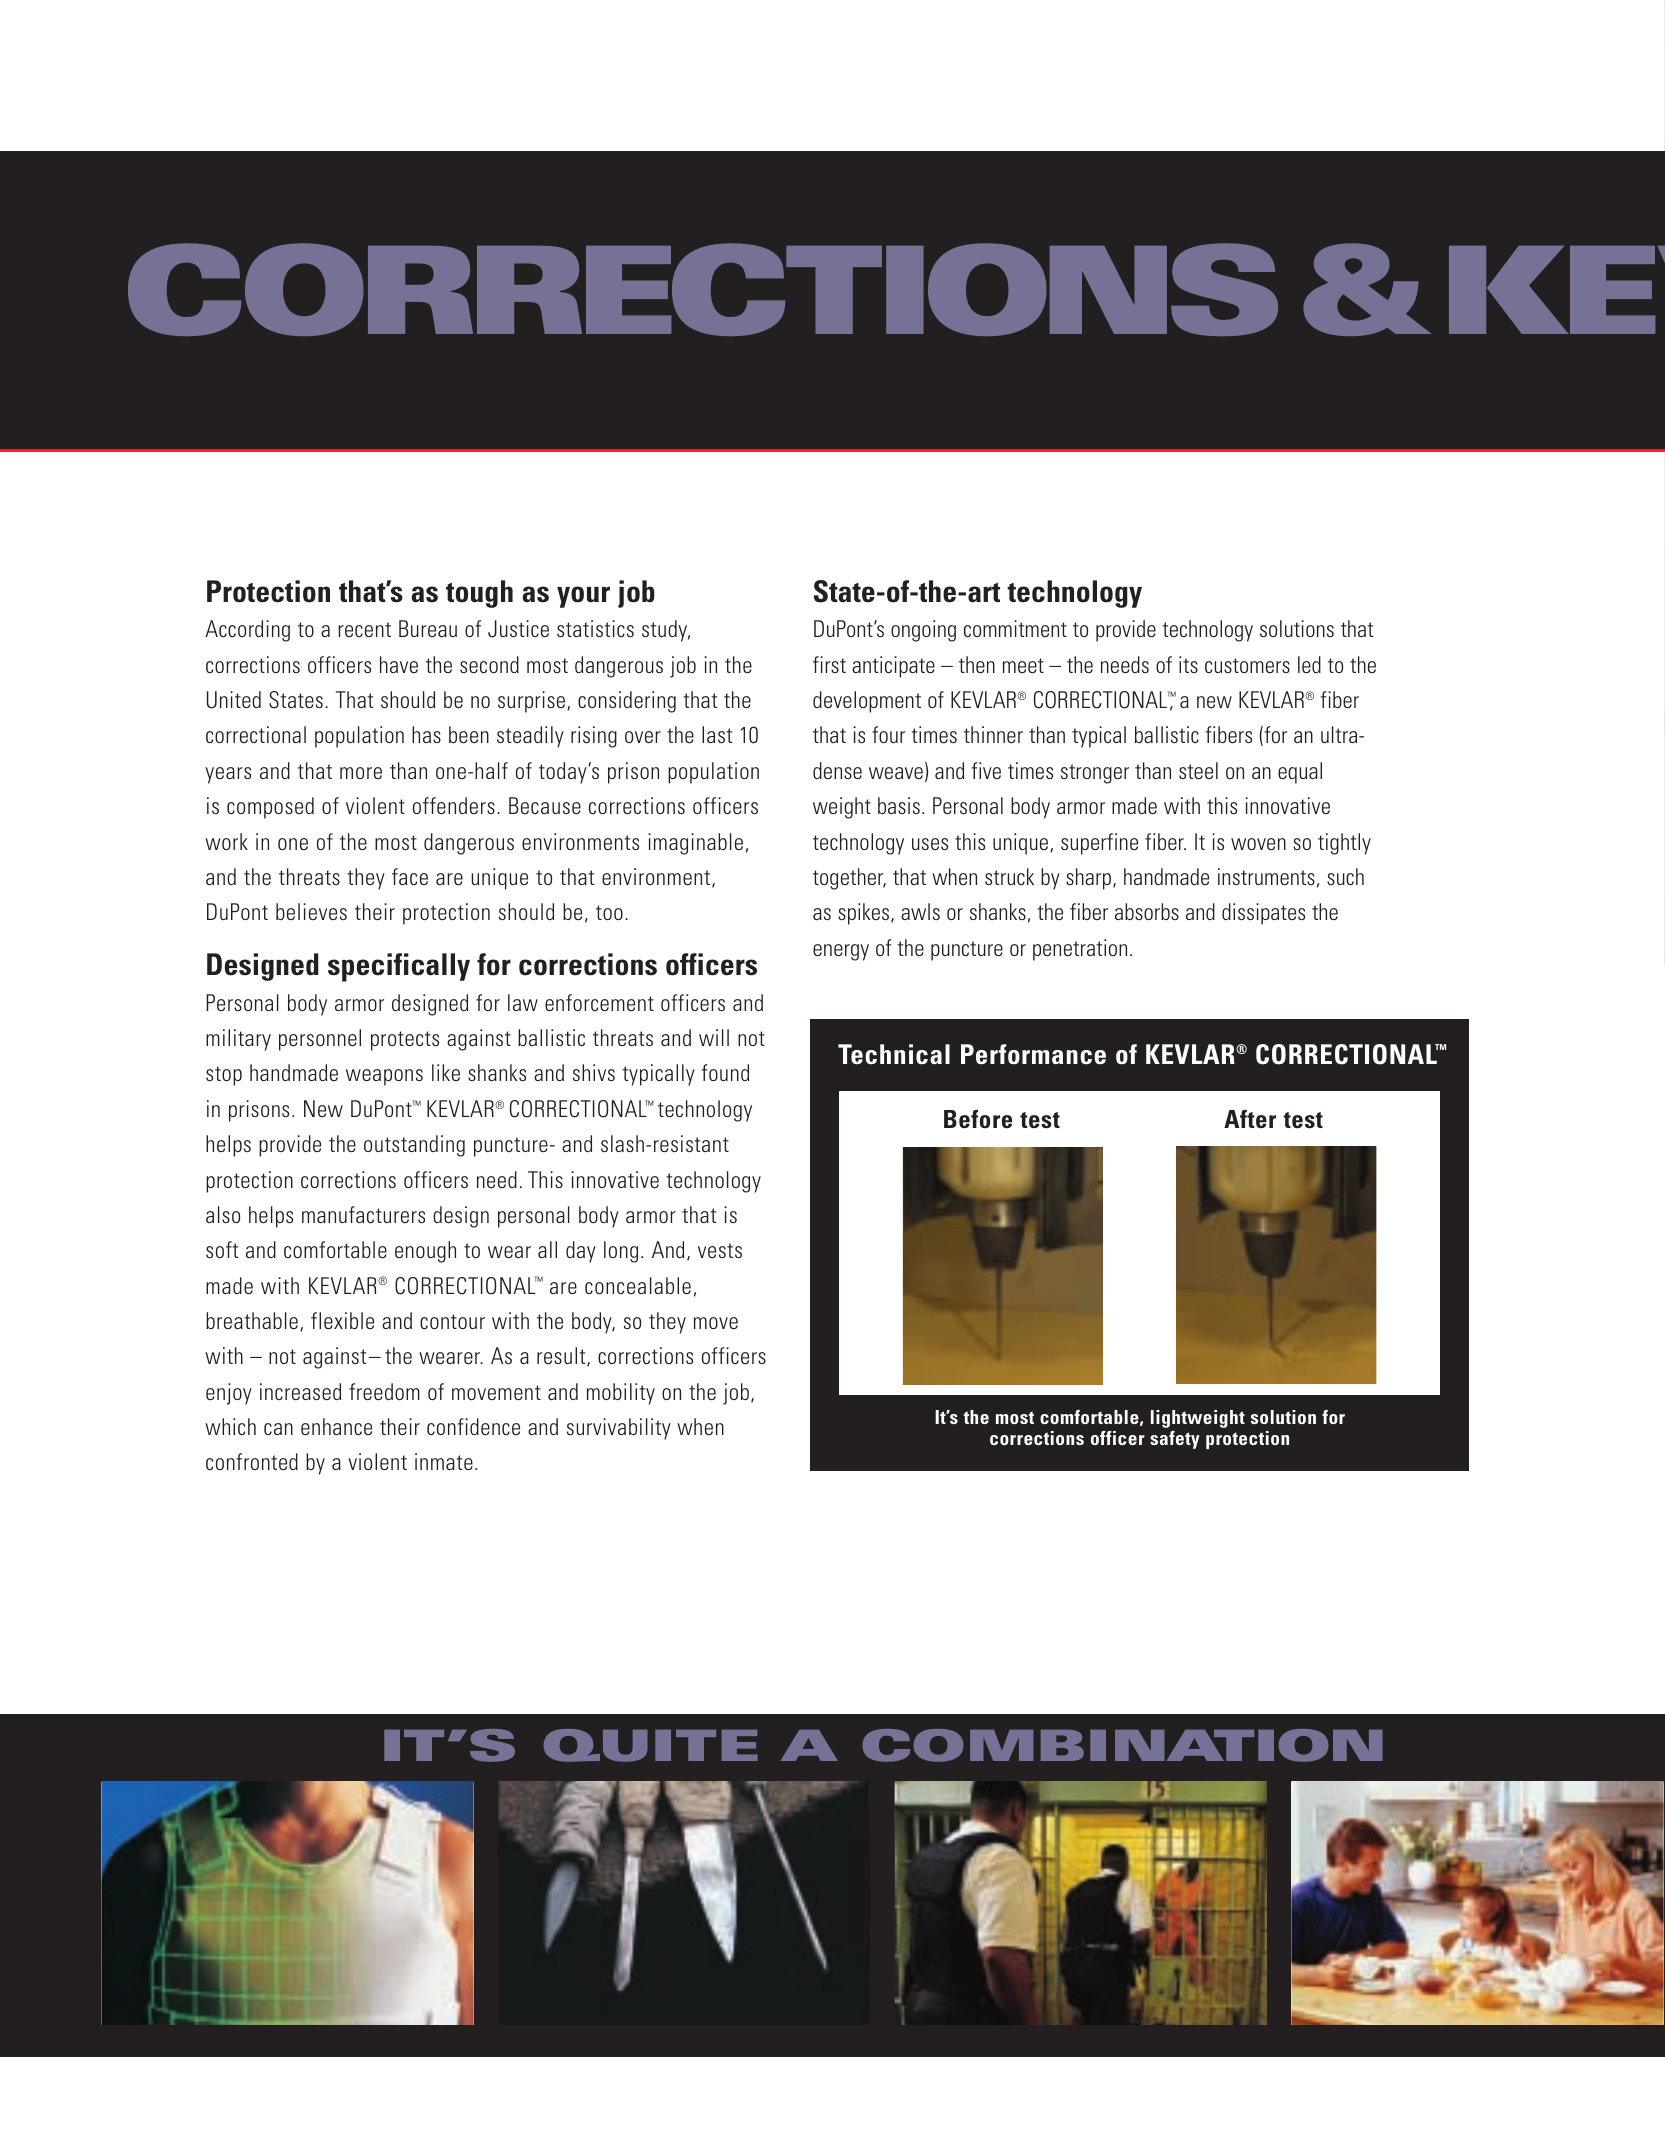  I want to click on flexible, so click(342, 1320).
